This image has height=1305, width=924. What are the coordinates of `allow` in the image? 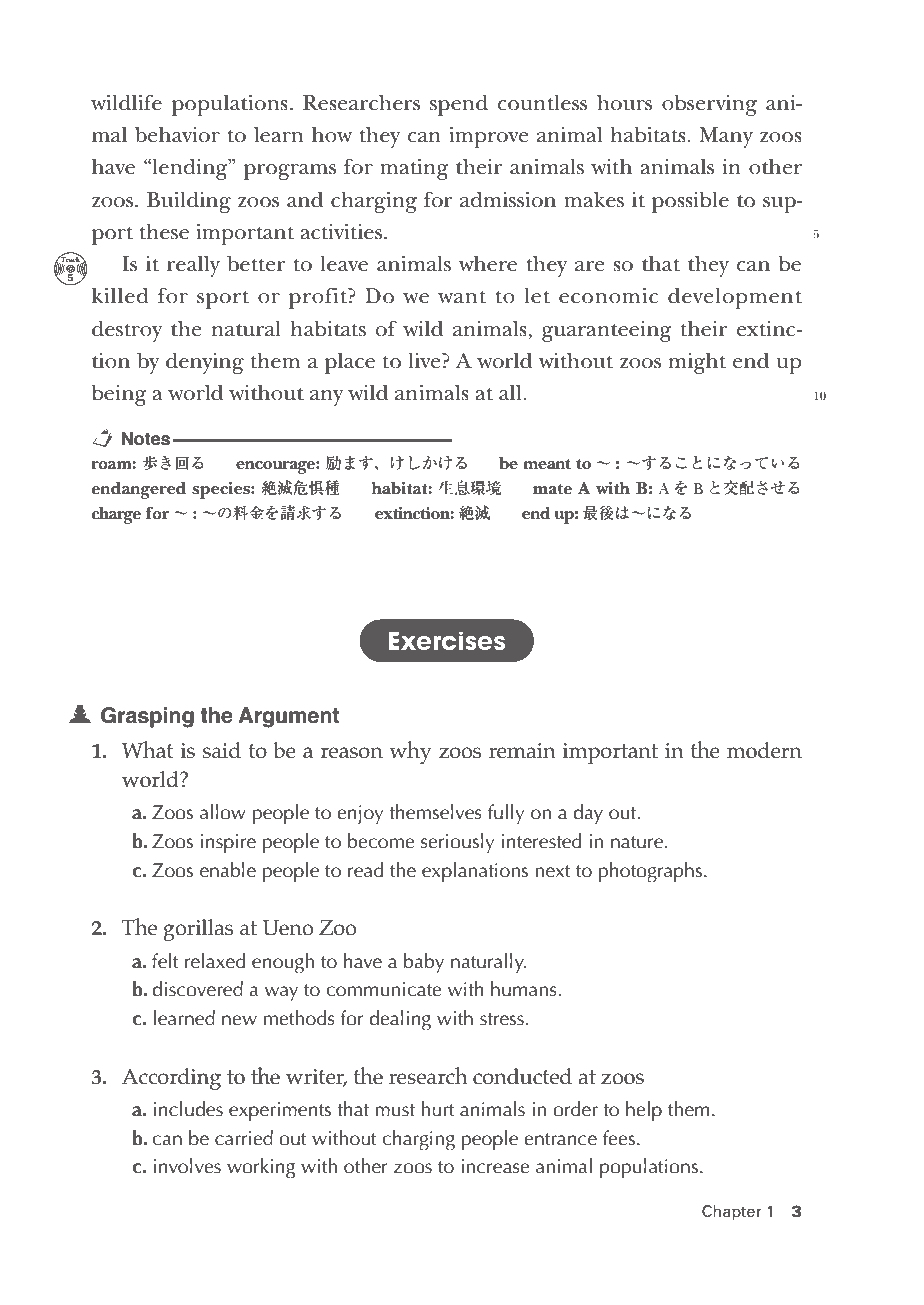 It's located at (223, 812).
